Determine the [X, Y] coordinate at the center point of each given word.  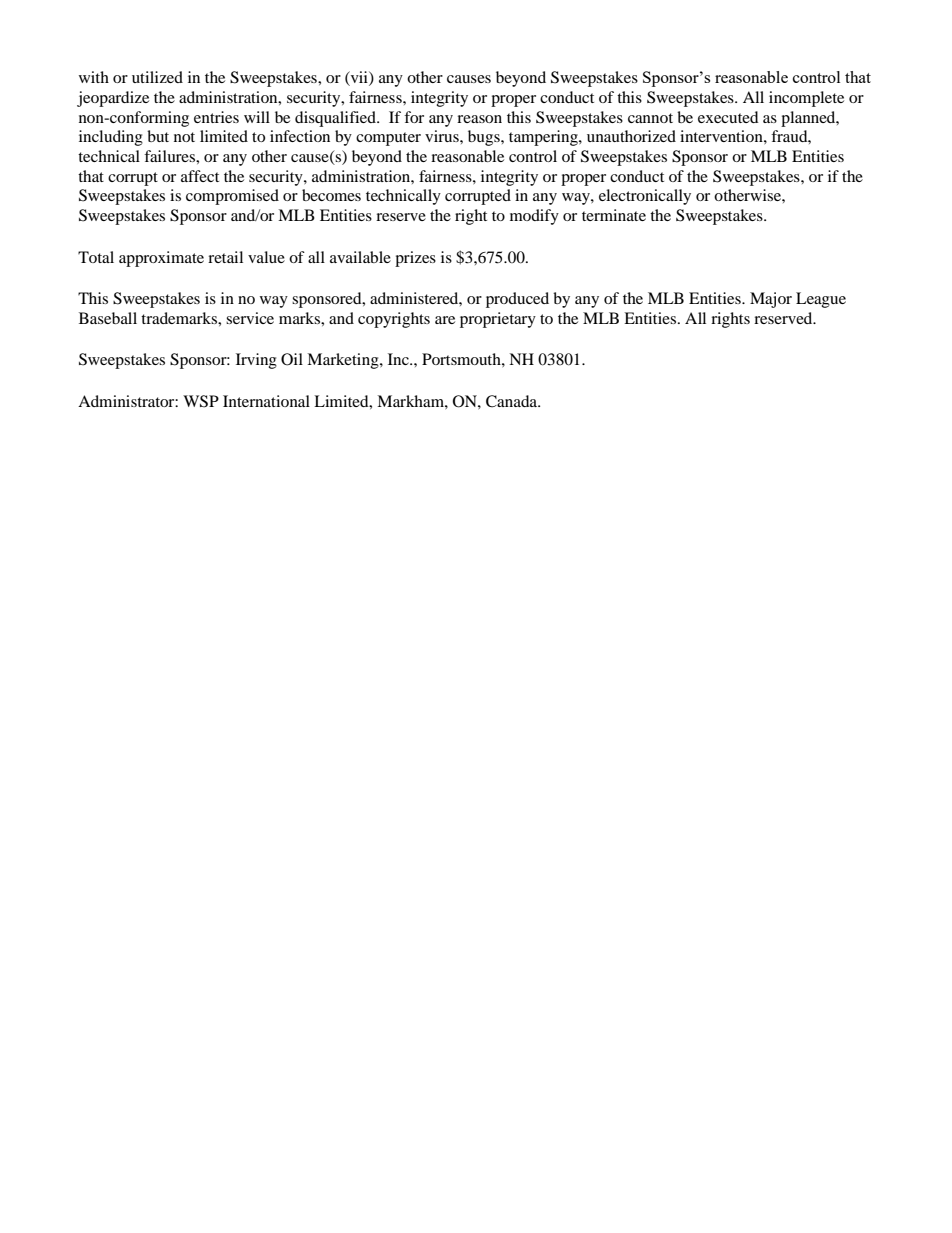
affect [200, 176]
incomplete [806, 99]
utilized [157, 77]
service [250, 318]
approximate [161, 259]
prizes [415, 259]
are [445, 320]
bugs [485, 138]
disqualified [336, 119]
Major [771, 300]
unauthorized [631, 136]
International [266, 401]
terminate [614, 215]
